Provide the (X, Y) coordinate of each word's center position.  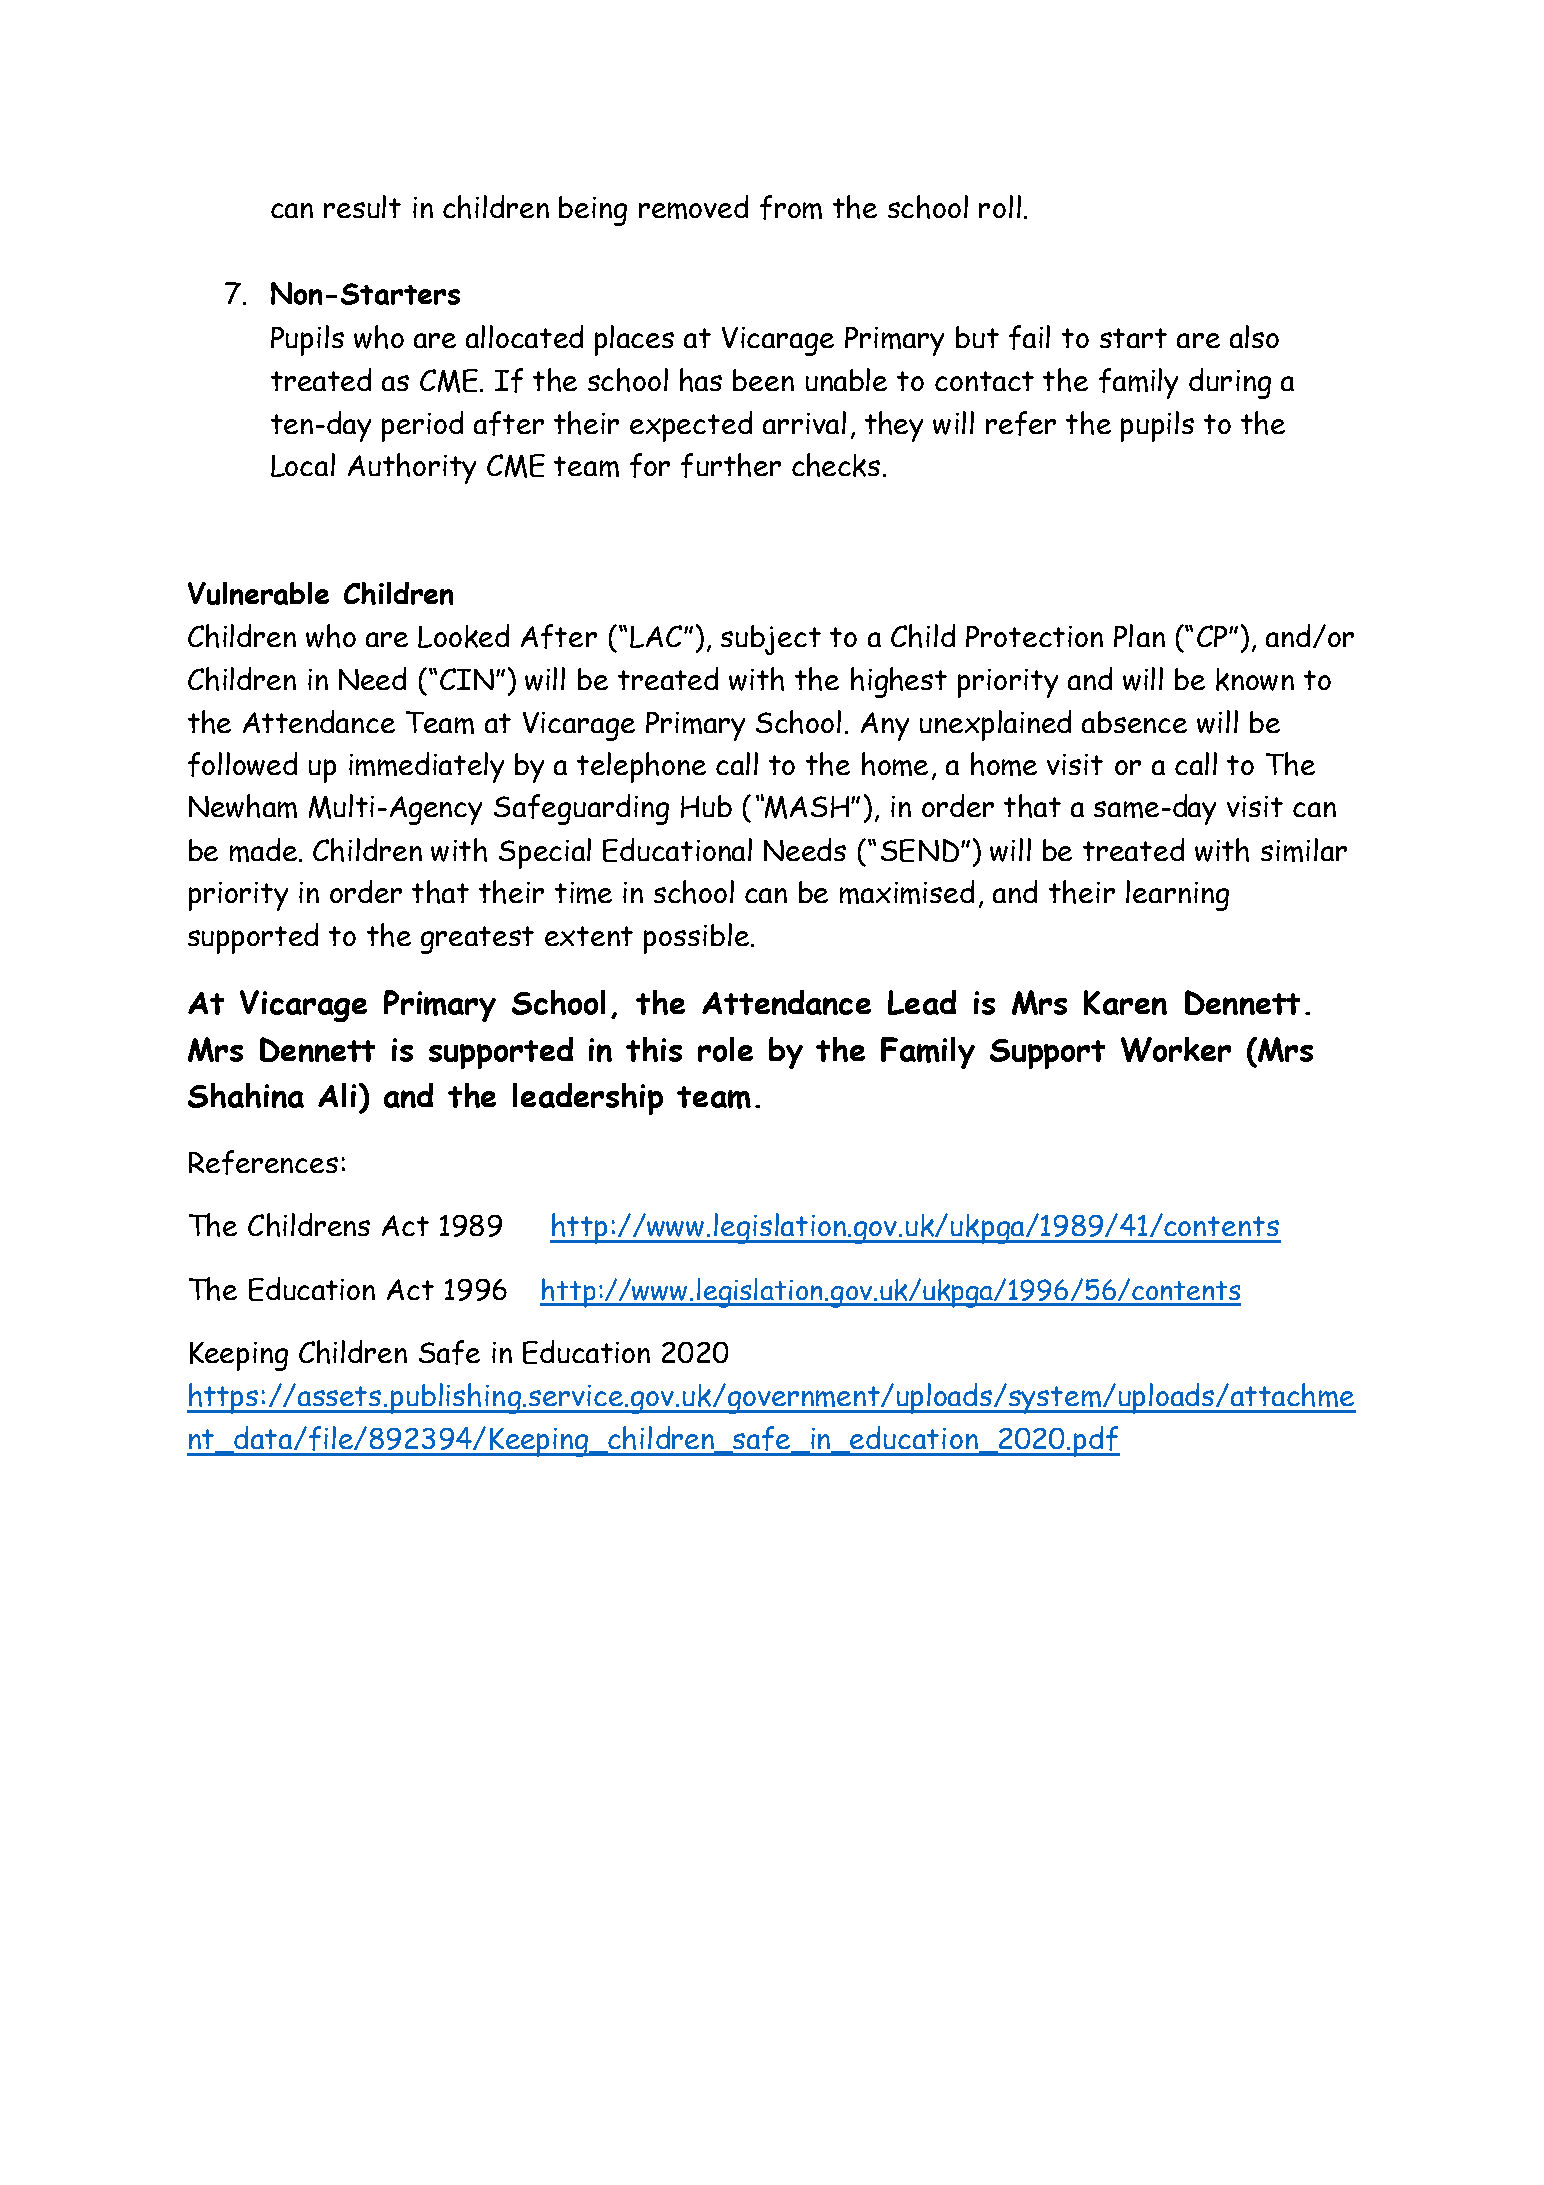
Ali (337, 1095)
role (725, 1049)
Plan (1139, 635)
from (791, 207)
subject (771, 640)
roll (1000, 206)
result (362, 206)
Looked (463, 636)
